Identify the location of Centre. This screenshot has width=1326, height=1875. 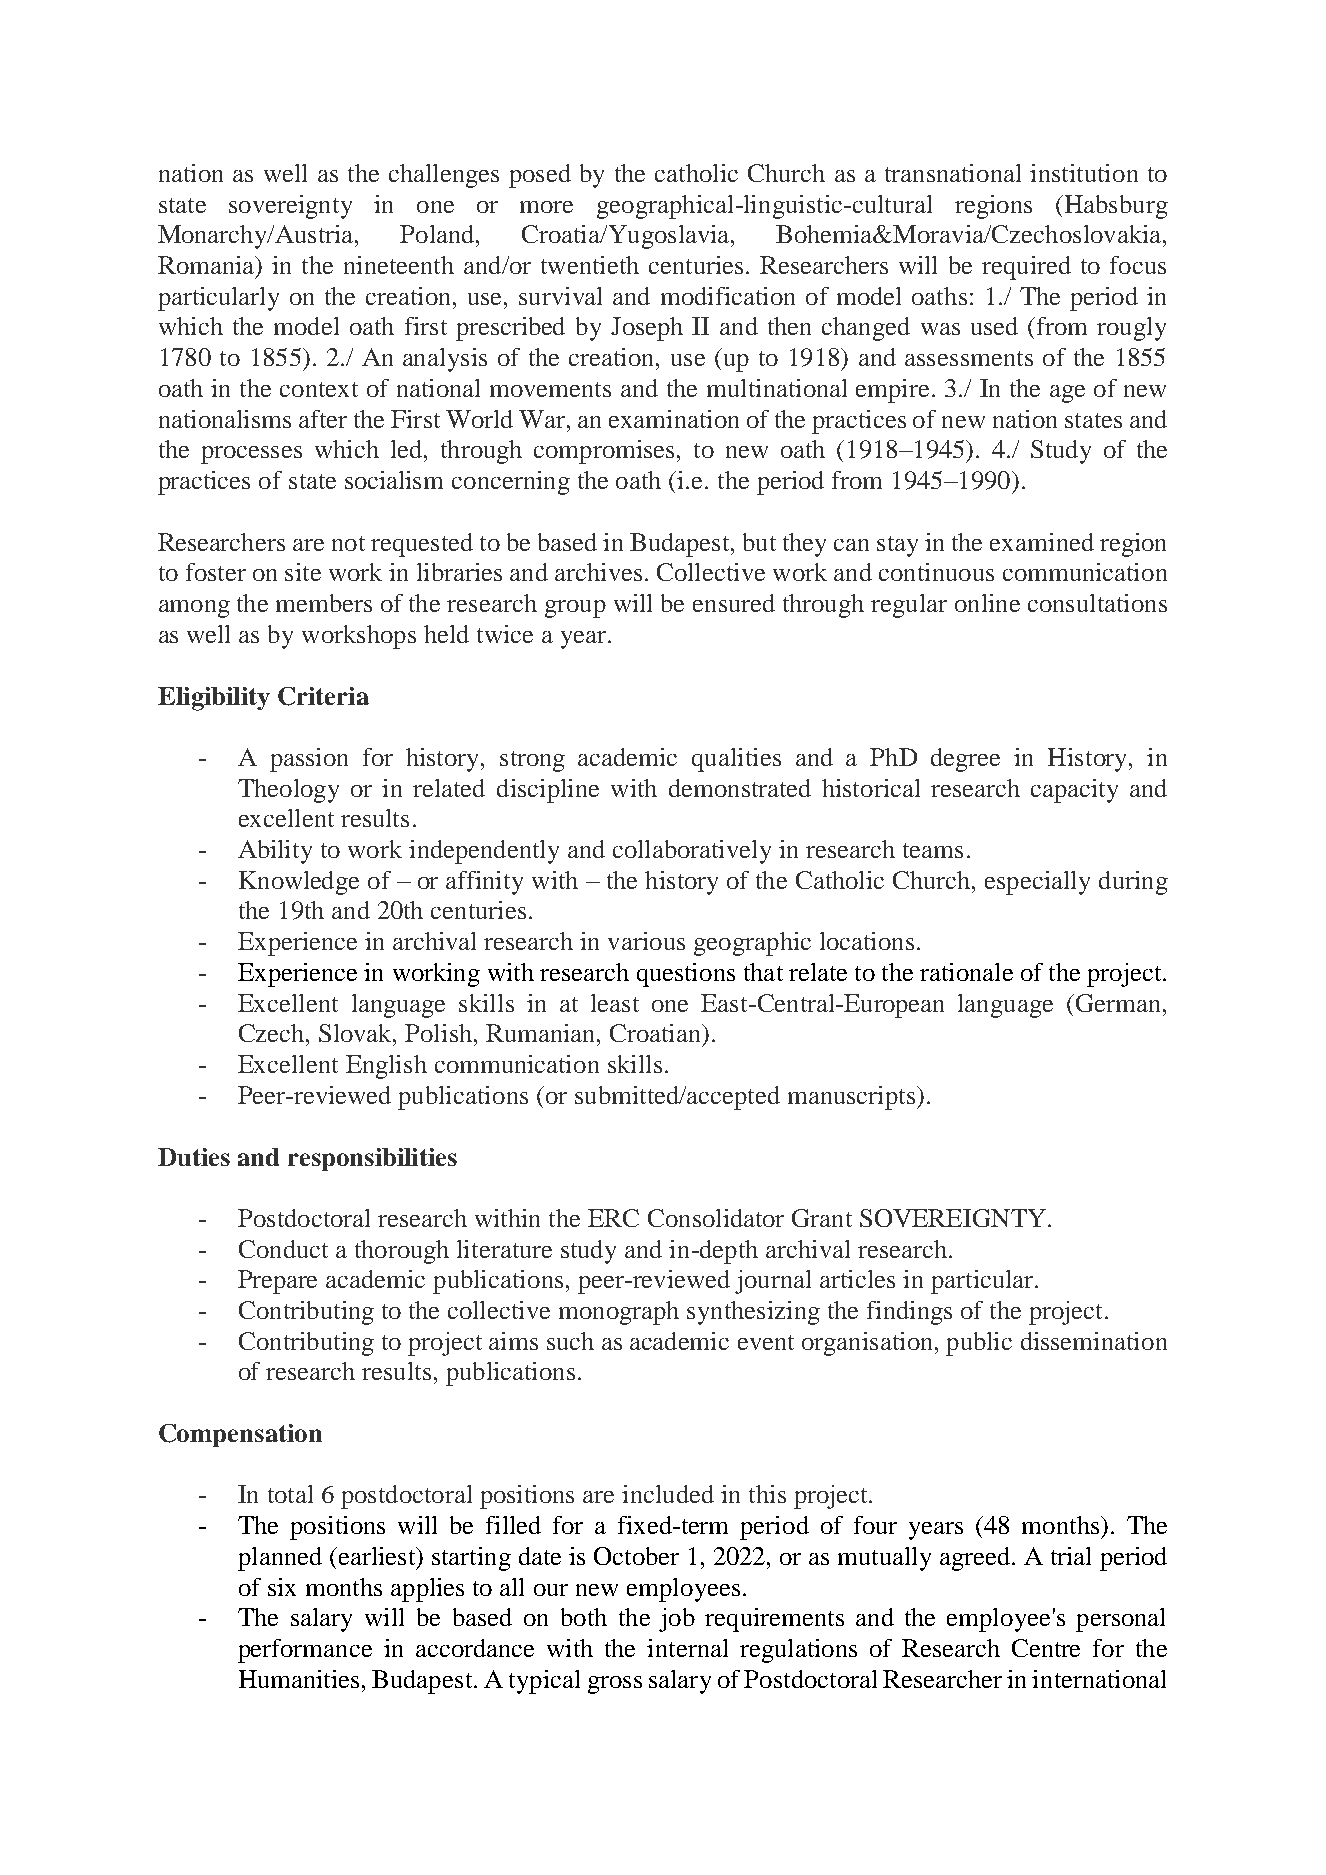
(1046, 1648).
